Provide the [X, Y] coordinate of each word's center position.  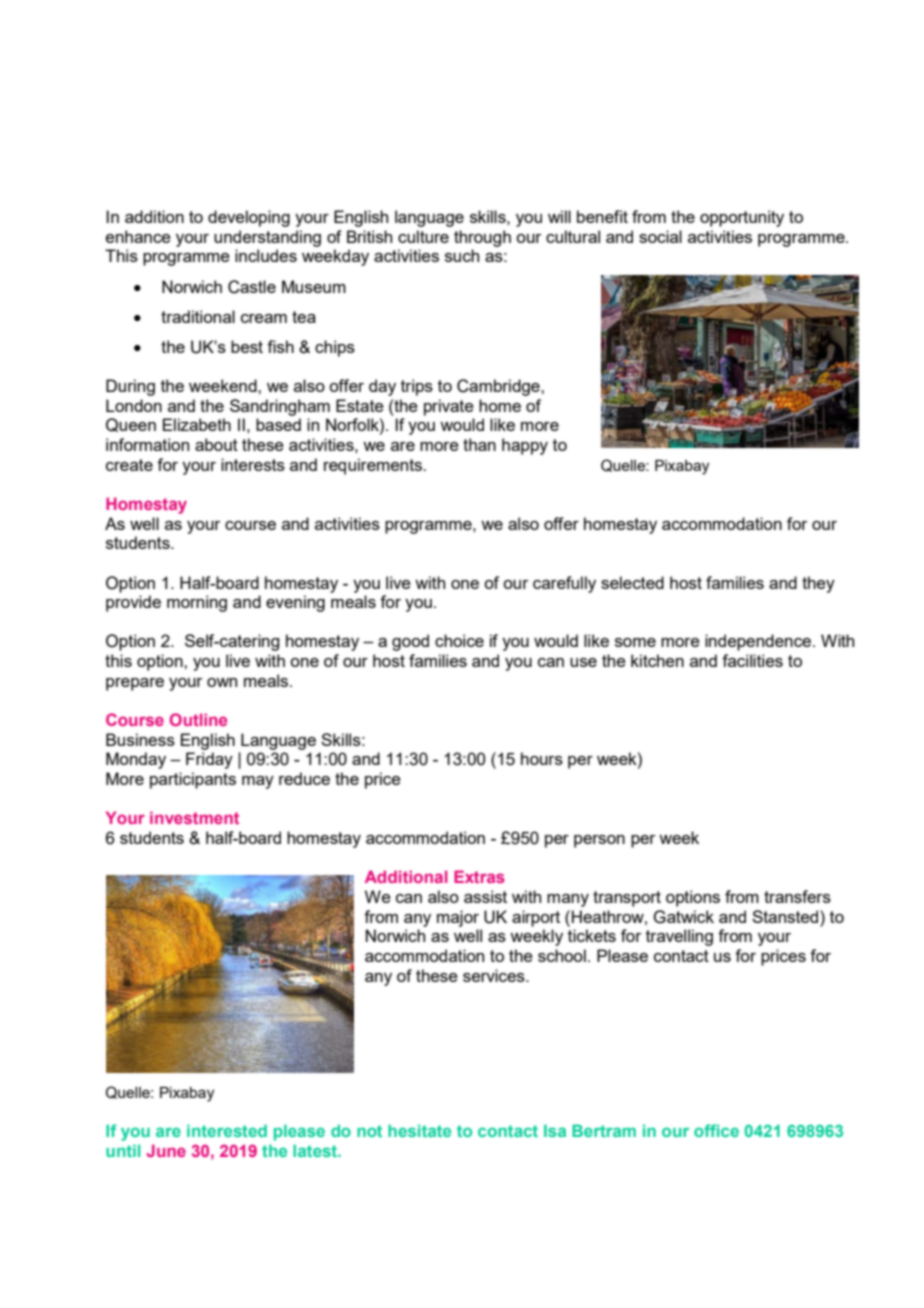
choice [459, 640]
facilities [752, 660]
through [482, 238]
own [222, 682]
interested [227, 1130]
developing [249, 218]
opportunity [742, 218]
